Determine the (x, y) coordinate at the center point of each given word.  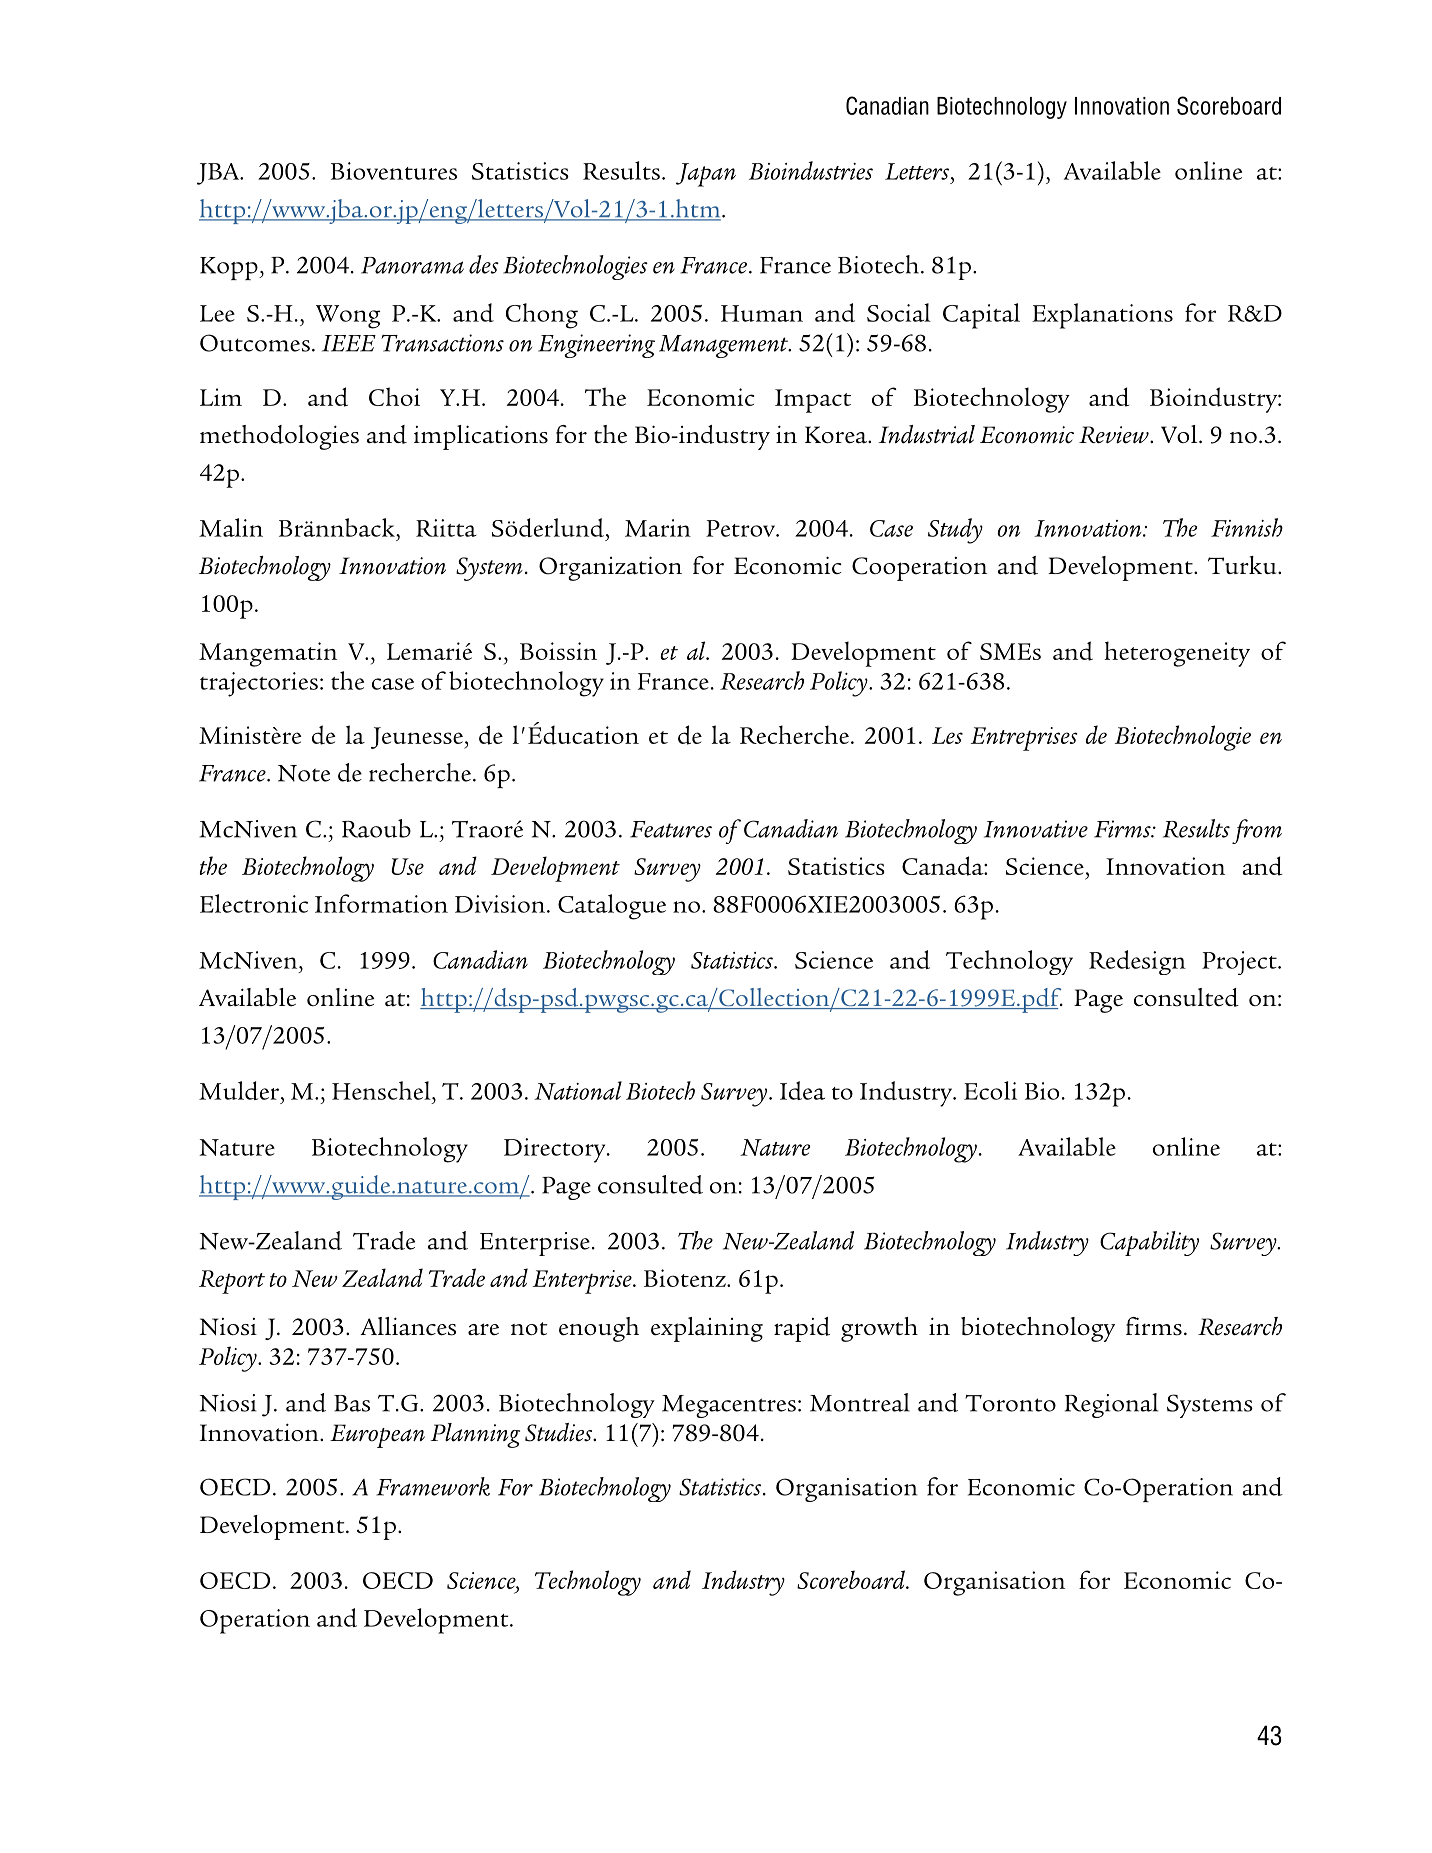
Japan (706, 175)
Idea (802, 1090)
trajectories (259, 684)
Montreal (860, 1402)
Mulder (240, 1090)
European (377, 1436)
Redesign (1137, 962)
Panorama (412, 265)
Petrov (741, 528)
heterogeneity (1177, 654)
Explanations (1102, 316)
